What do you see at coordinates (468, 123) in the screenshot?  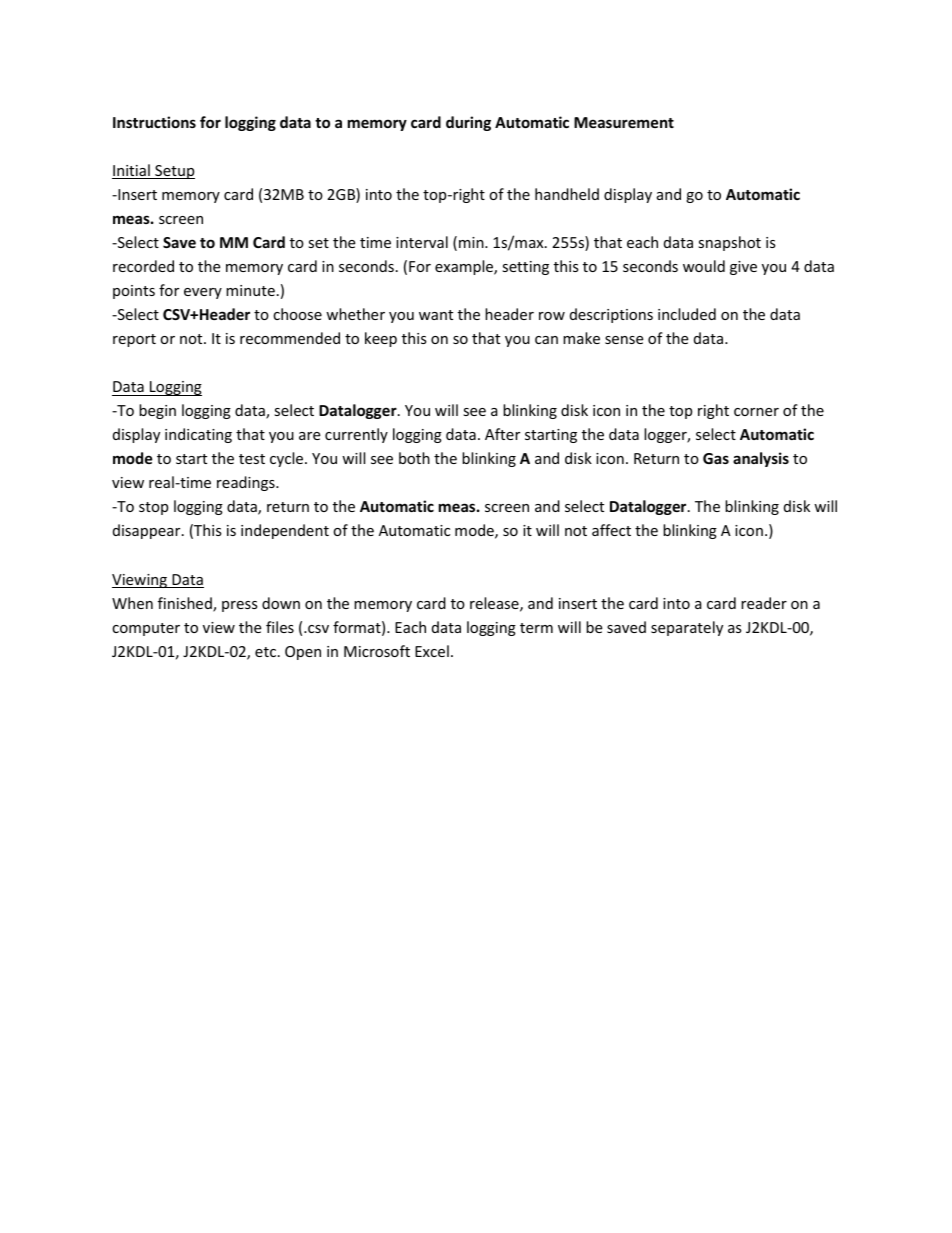 I see `during` at bounding box center [468, 123].
